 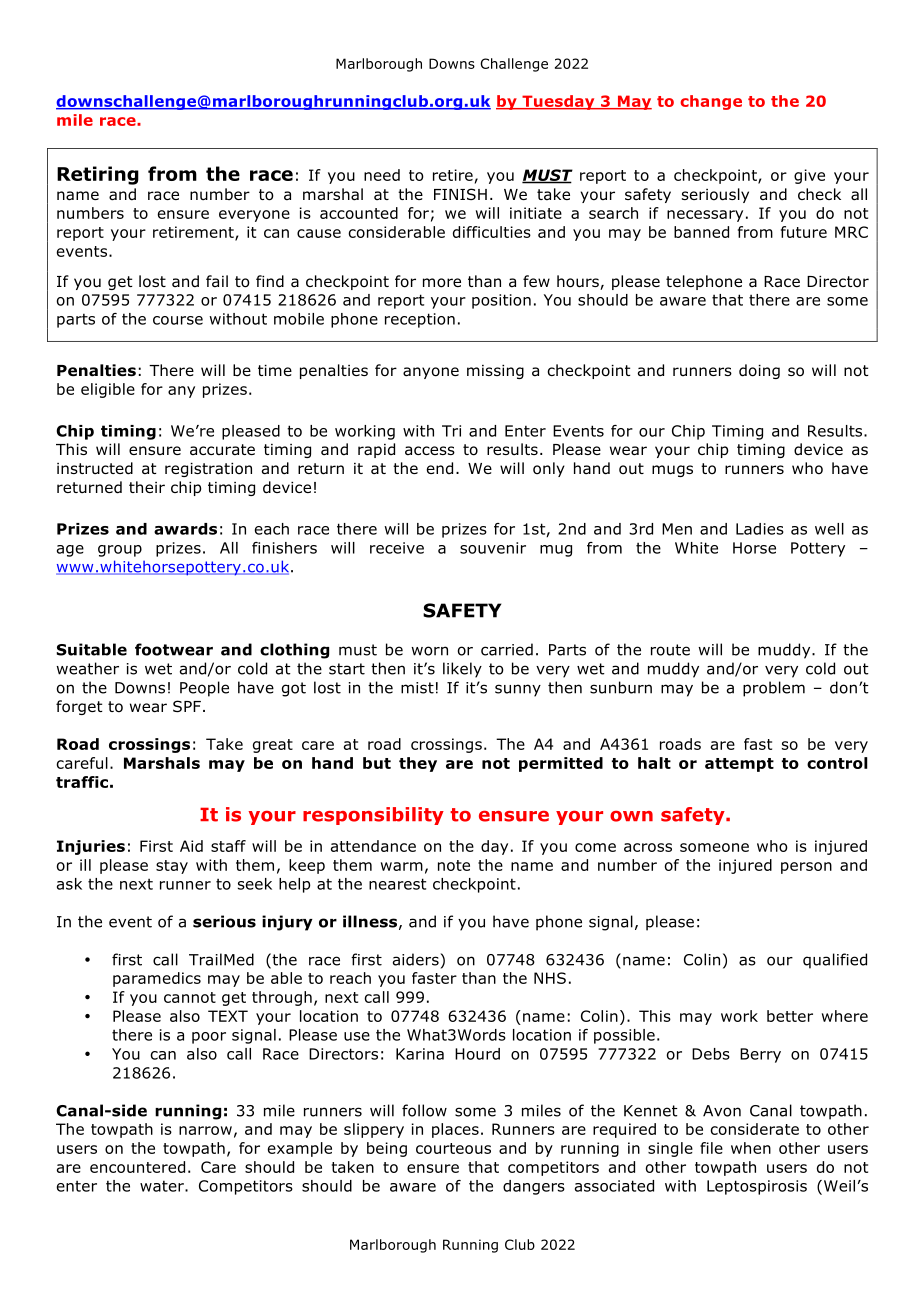 I want to click on encountered, so click(x=137, y=1167).
